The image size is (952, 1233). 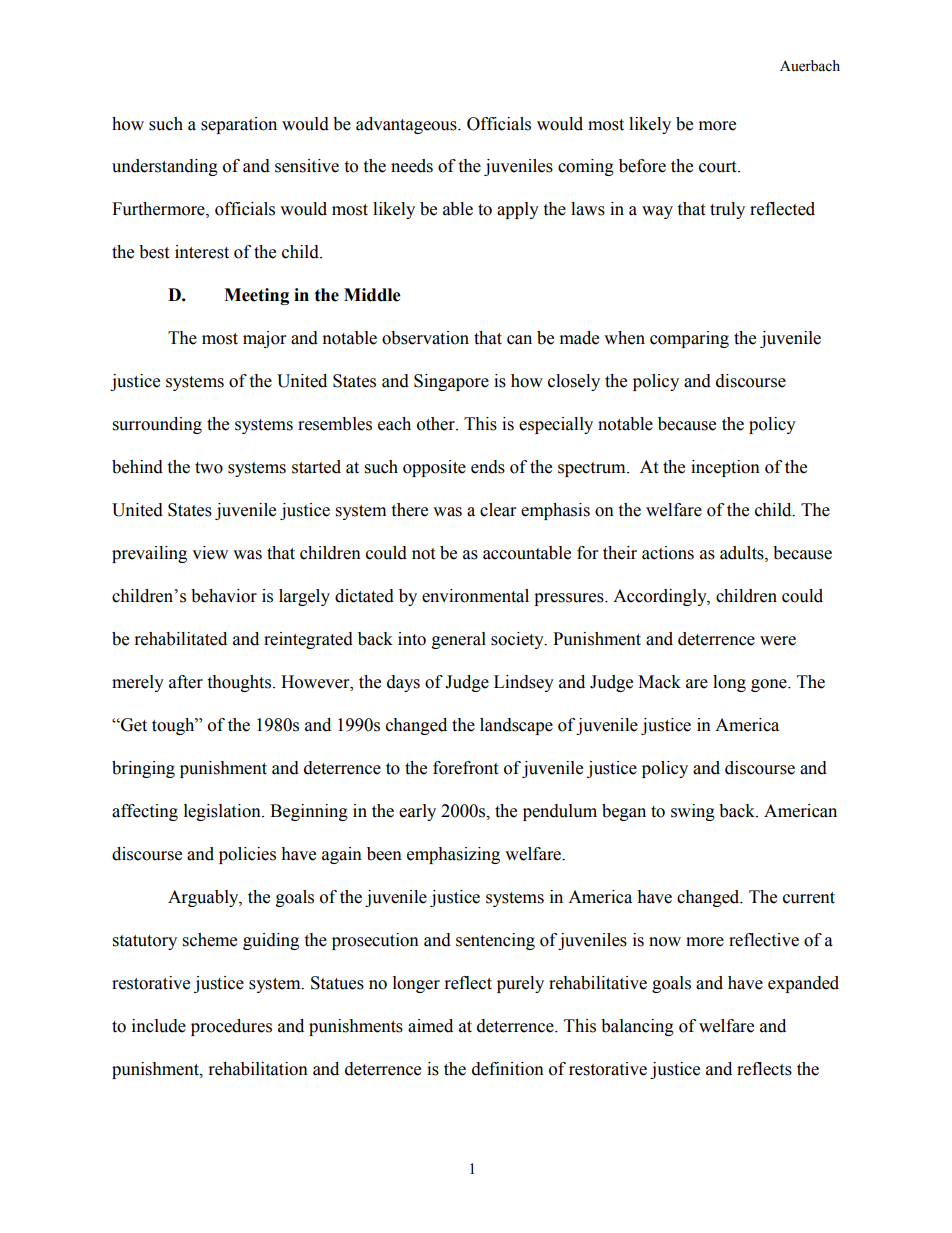 I want to click on Auerbach, so click(x=810, y=66).
